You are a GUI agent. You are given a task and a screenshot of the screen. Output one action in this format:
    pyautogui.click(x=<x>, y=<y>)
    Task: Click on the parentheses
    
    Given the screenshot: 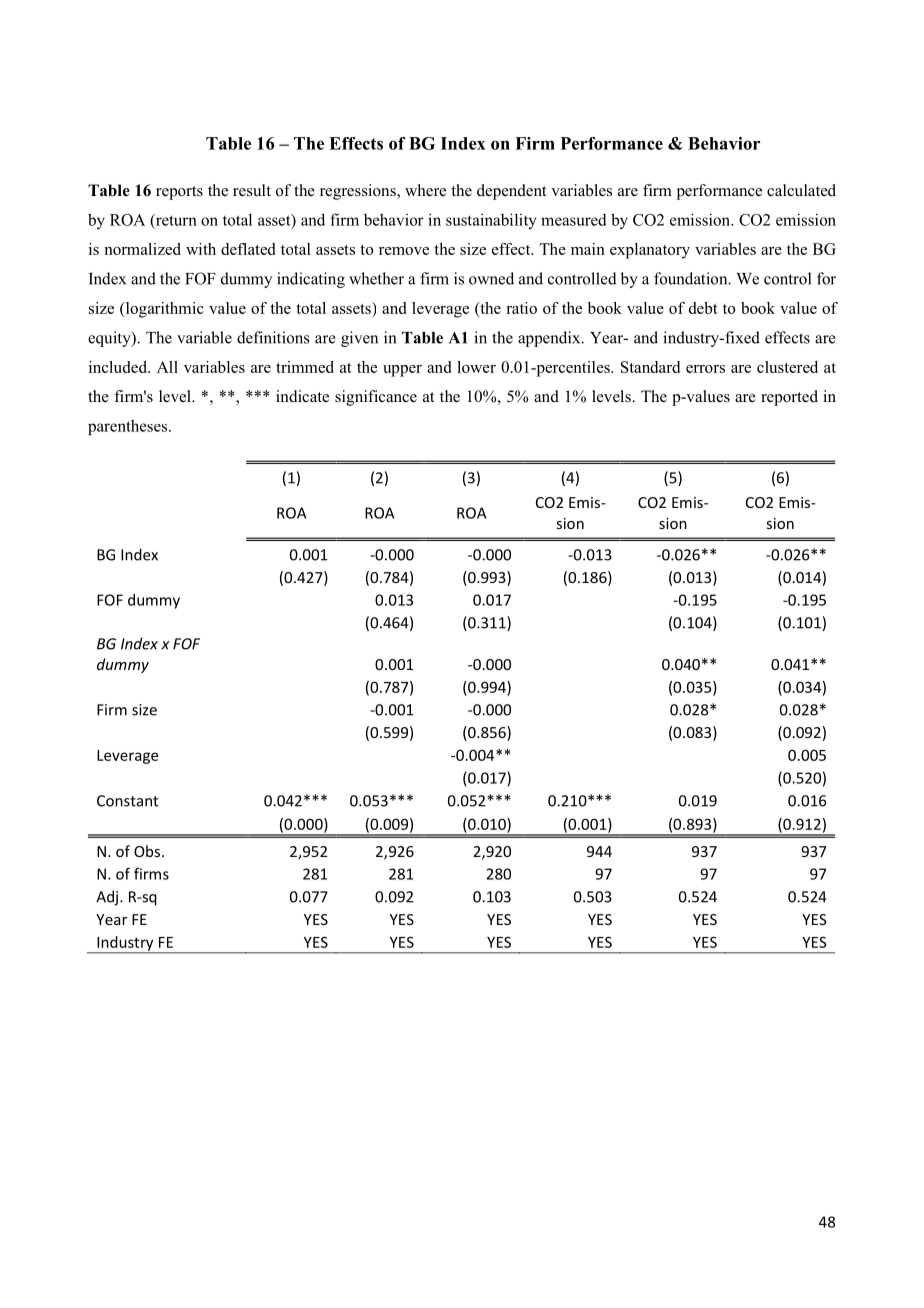 What is the action you would take?
    pyautogui.click(x=129, y=427)
